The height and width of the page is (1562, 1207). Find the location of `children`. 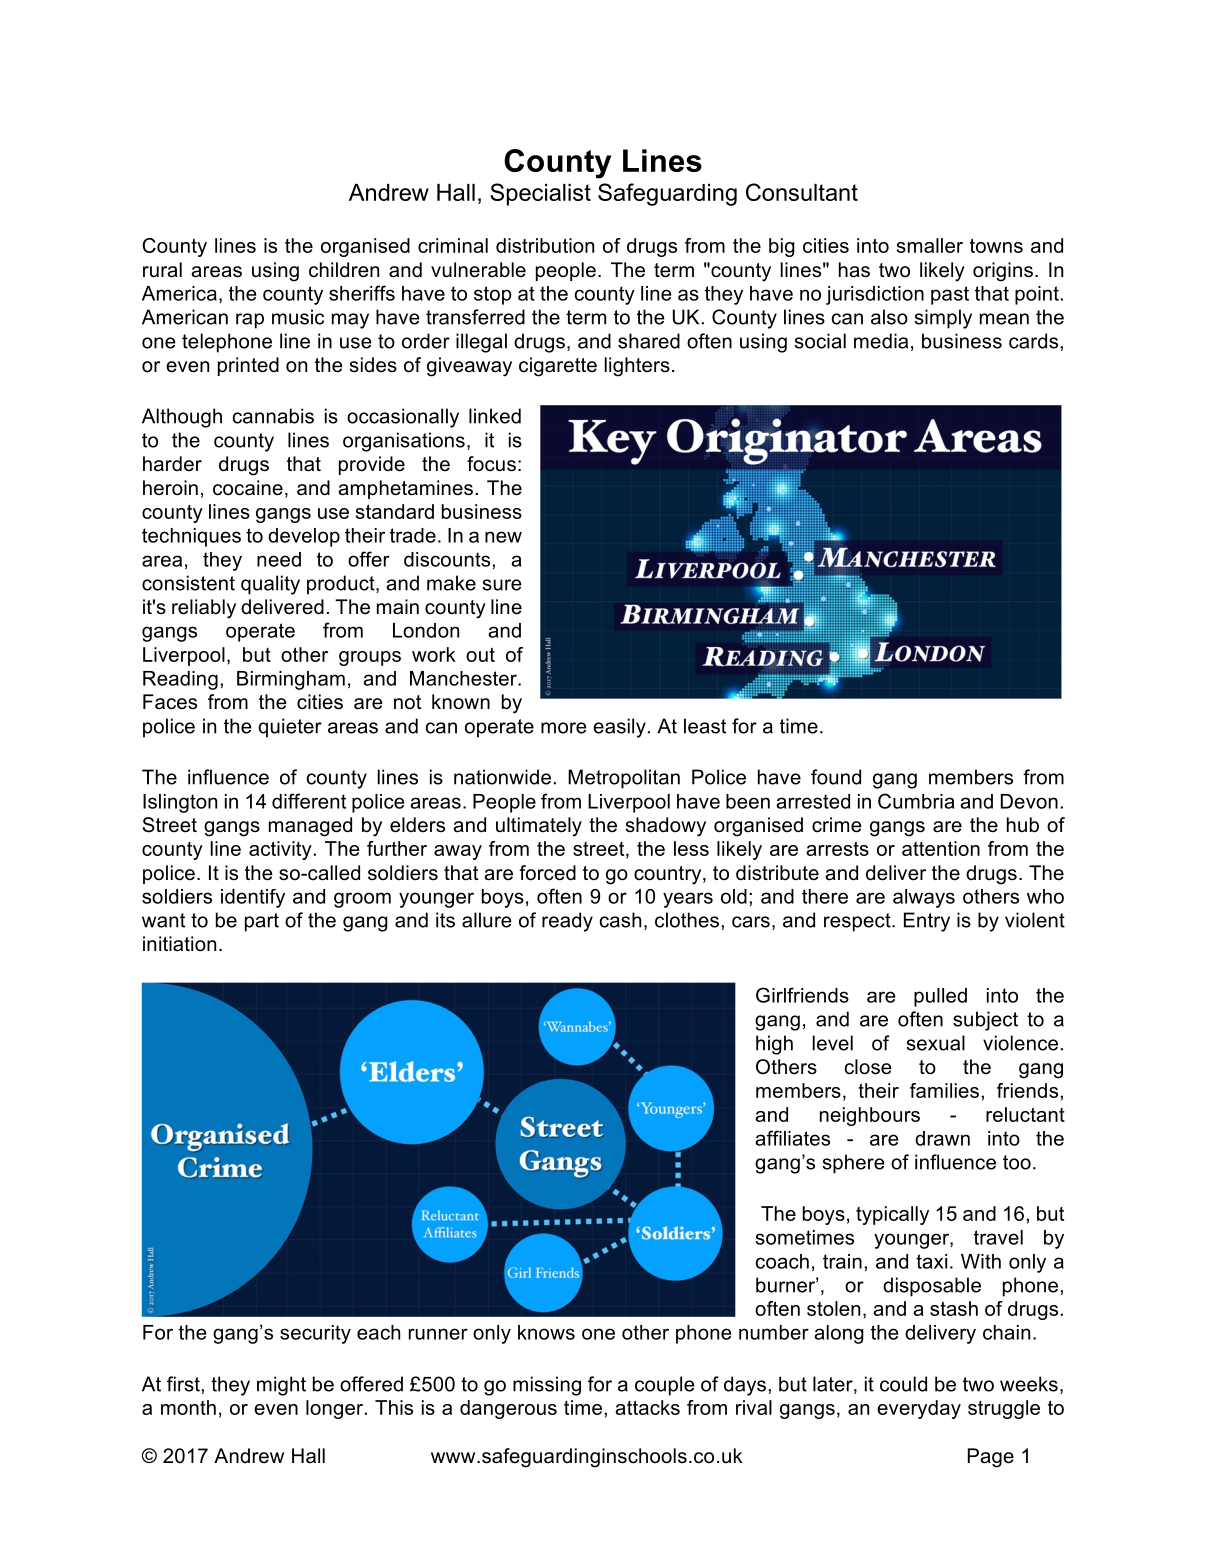

children is located at coordinates (344, 270).
